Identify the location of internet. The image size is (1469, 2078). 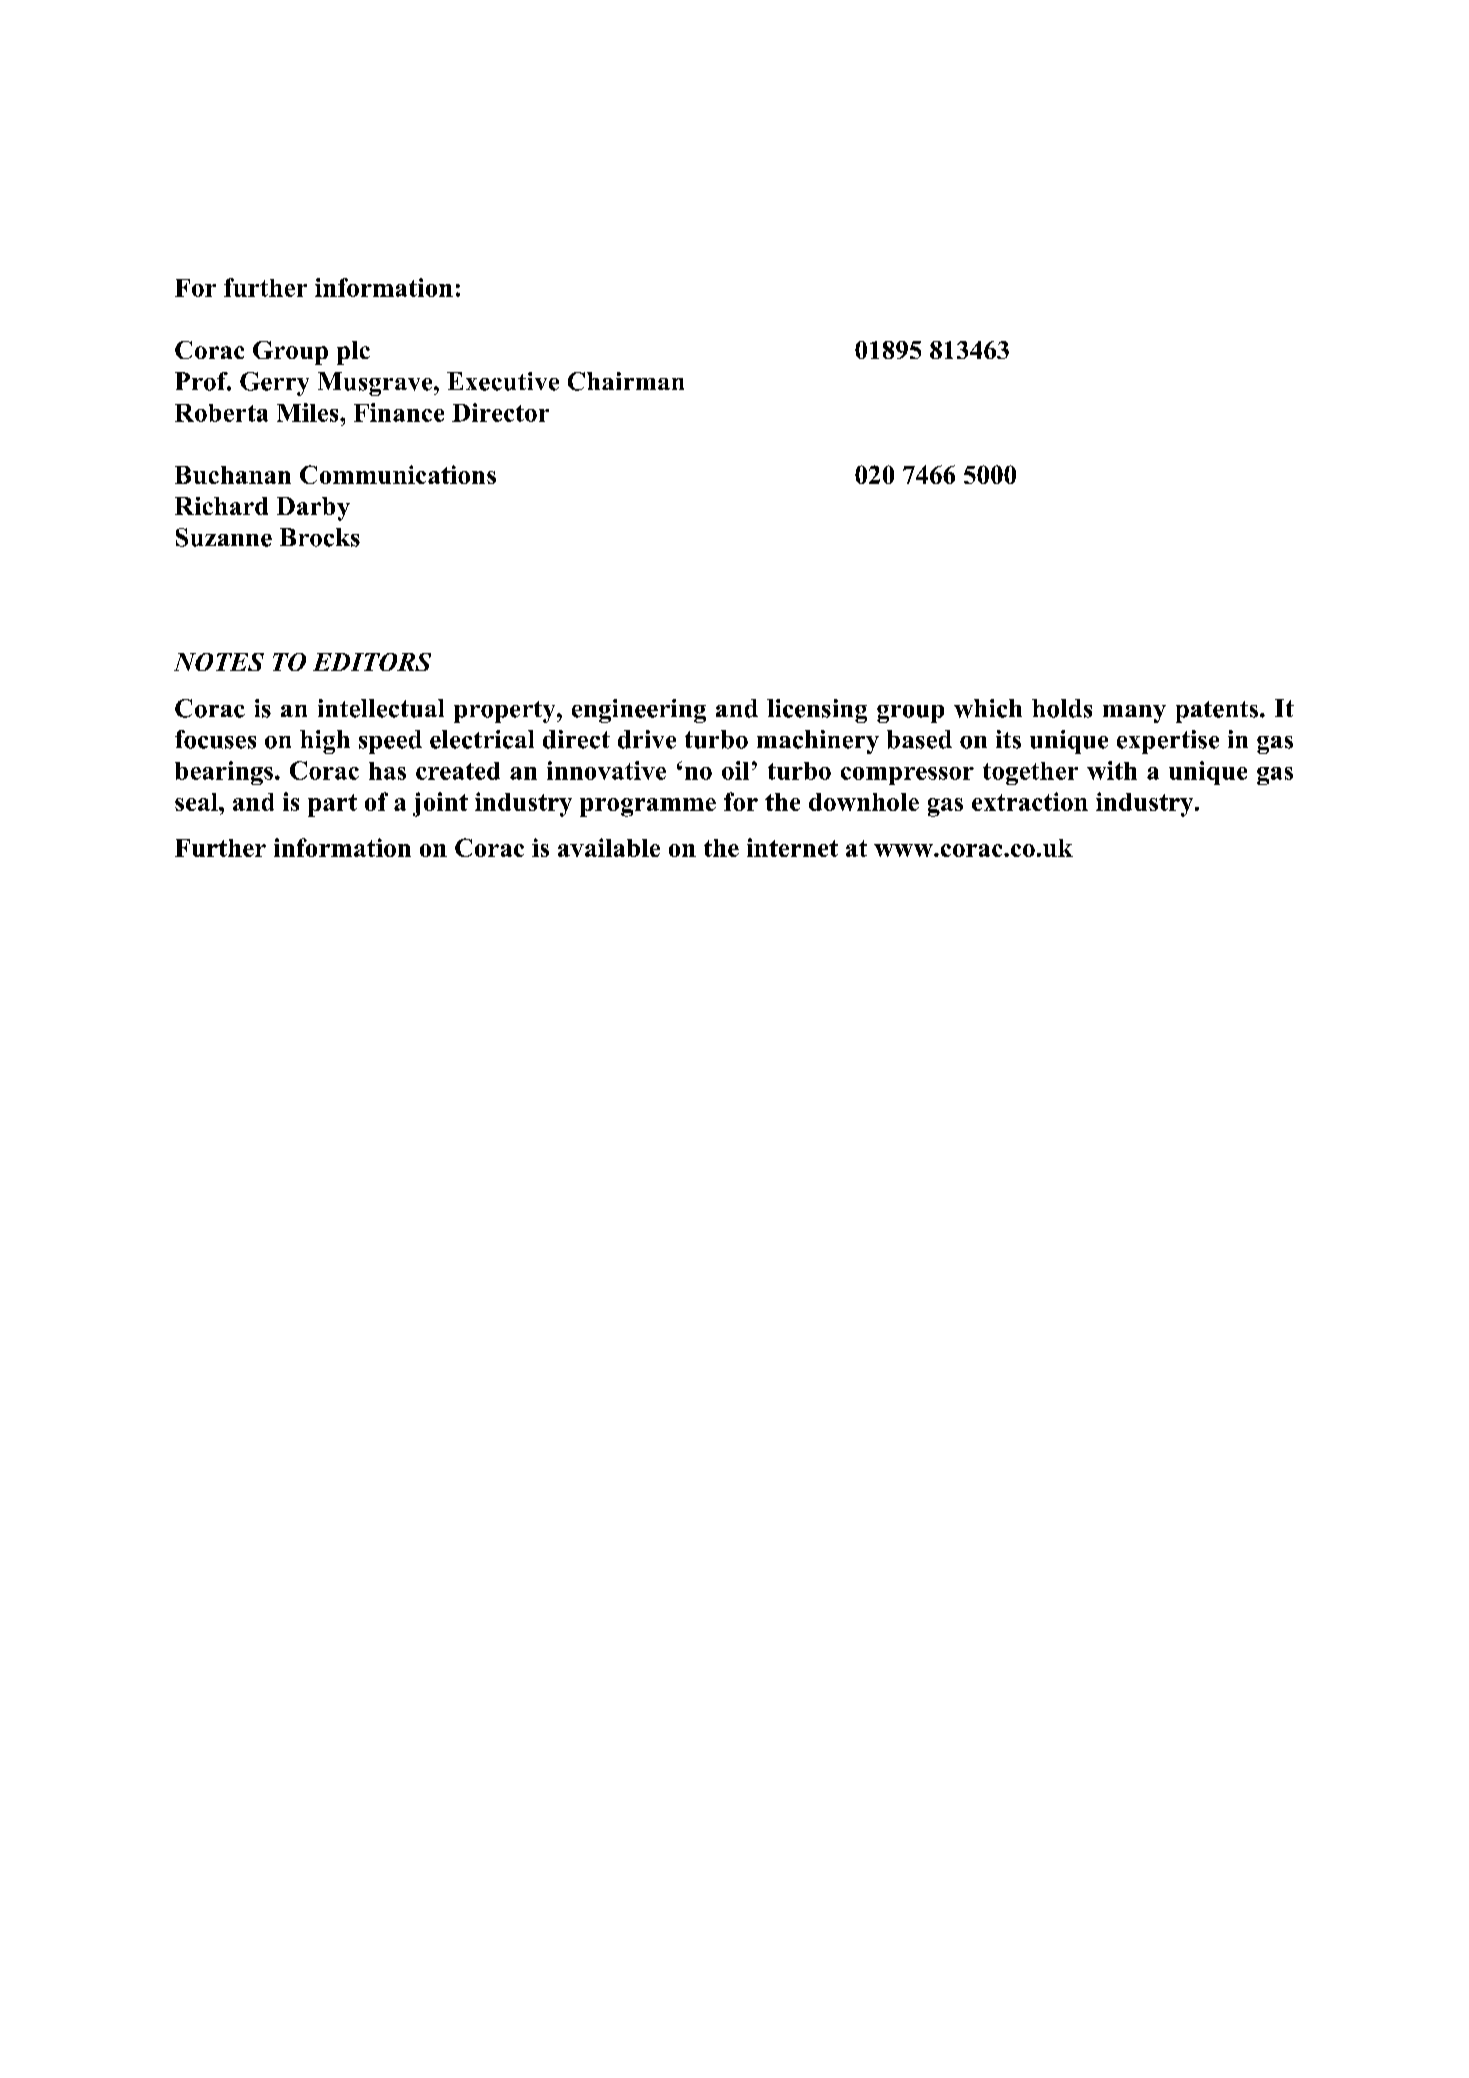
(792, 847).
